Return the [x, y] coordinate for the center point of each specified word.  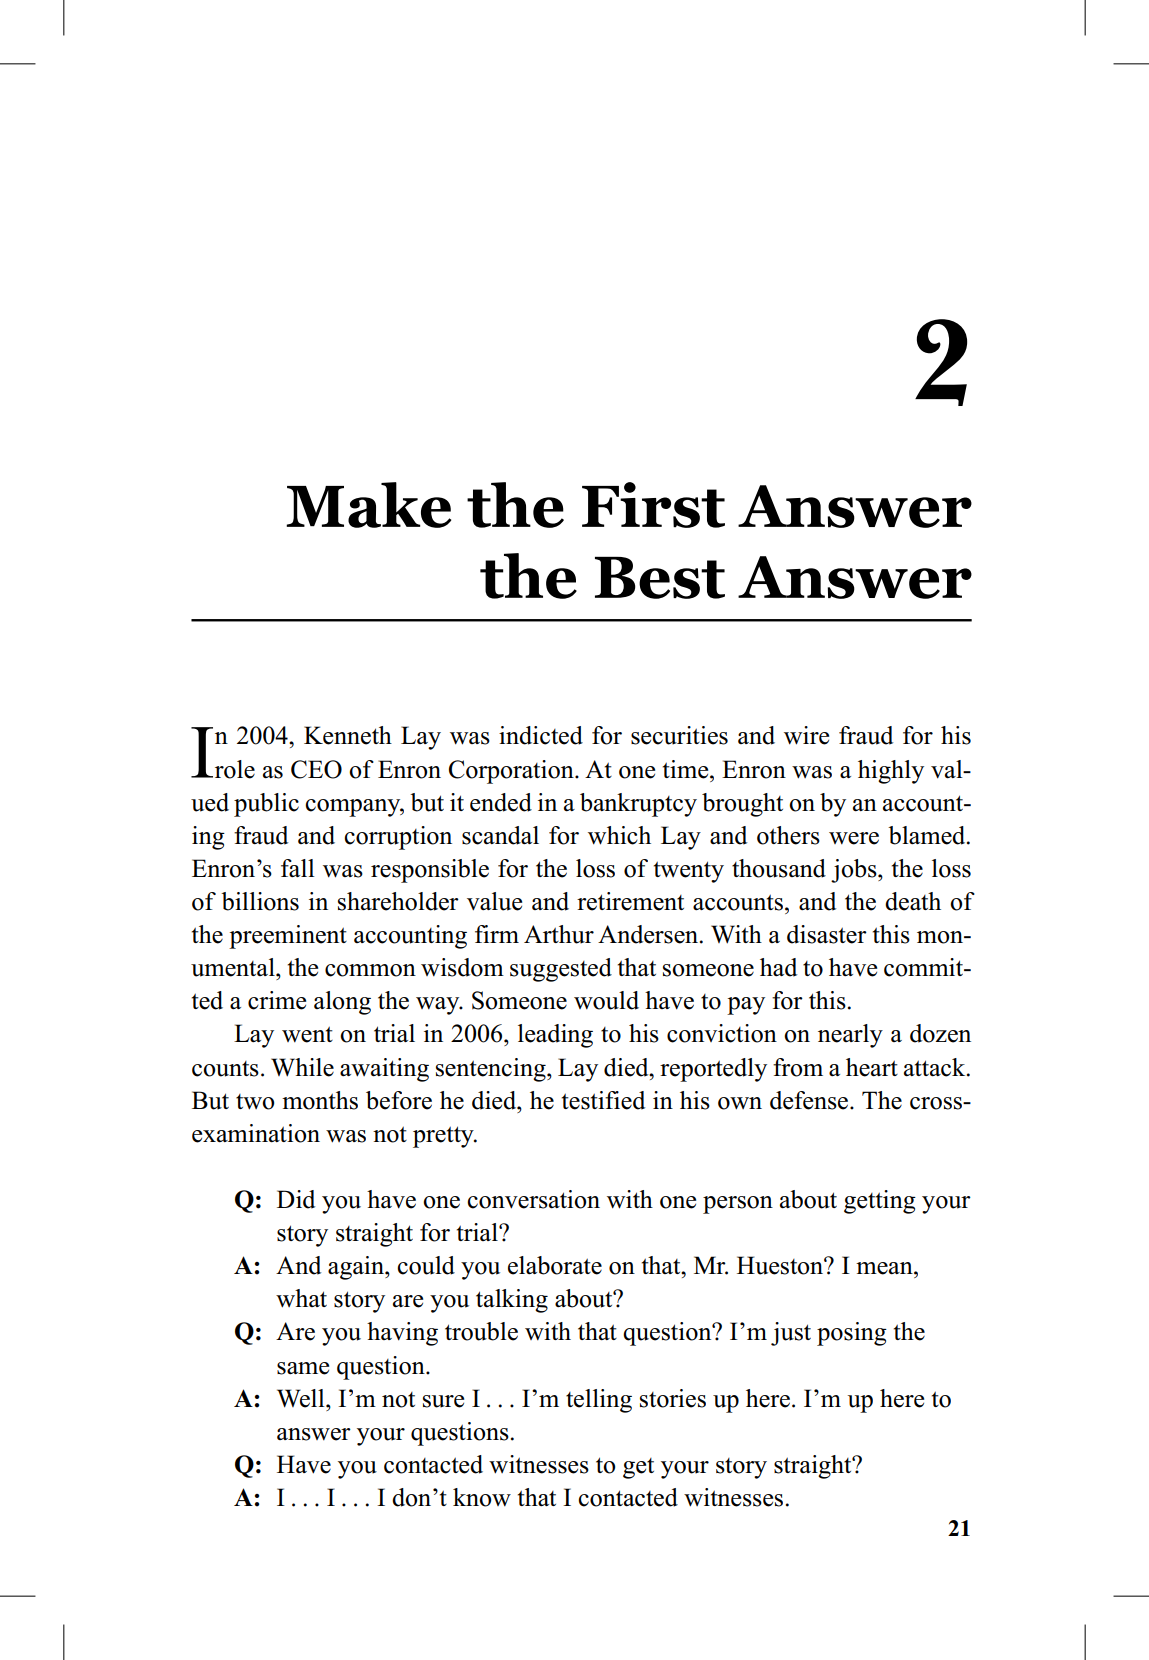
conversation [533, 1199]
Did [296, 1199]
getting [880, 1202]
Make [368, 505]
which [619, 835]
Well [302, 1398]
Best [660, 578]
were [854, 838]
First [653, 505]
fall [298, 868]
